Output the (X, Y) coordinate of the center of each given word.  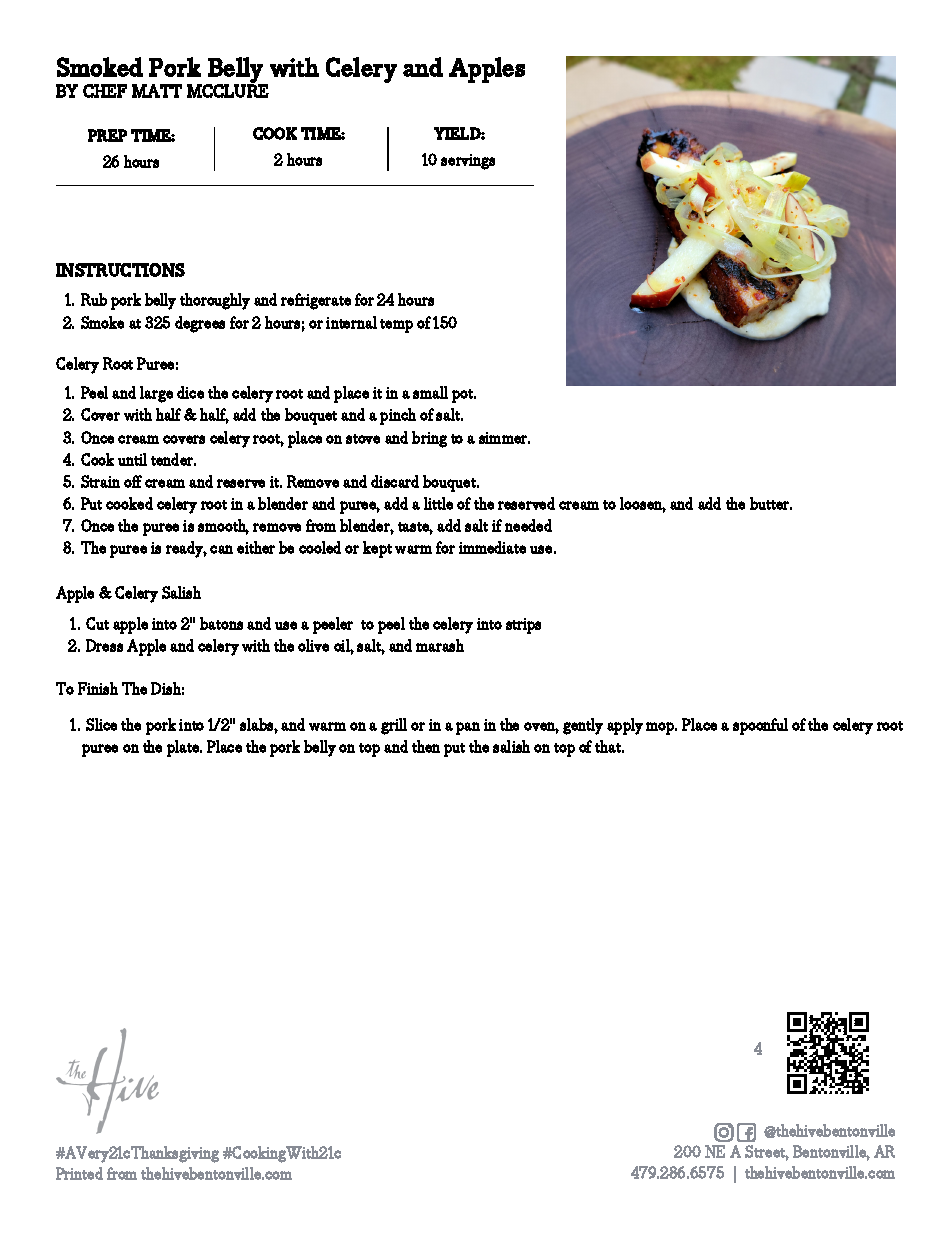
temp (396, 326)
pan (468, 728)
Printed (79, 1173)
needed (528, 525)
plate (184, 748)
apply (625, 726)
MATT (157, 91)
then (426, 746)
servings (468, 162)
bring (429, 439)
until (132, 459)
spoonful (760, 726)
